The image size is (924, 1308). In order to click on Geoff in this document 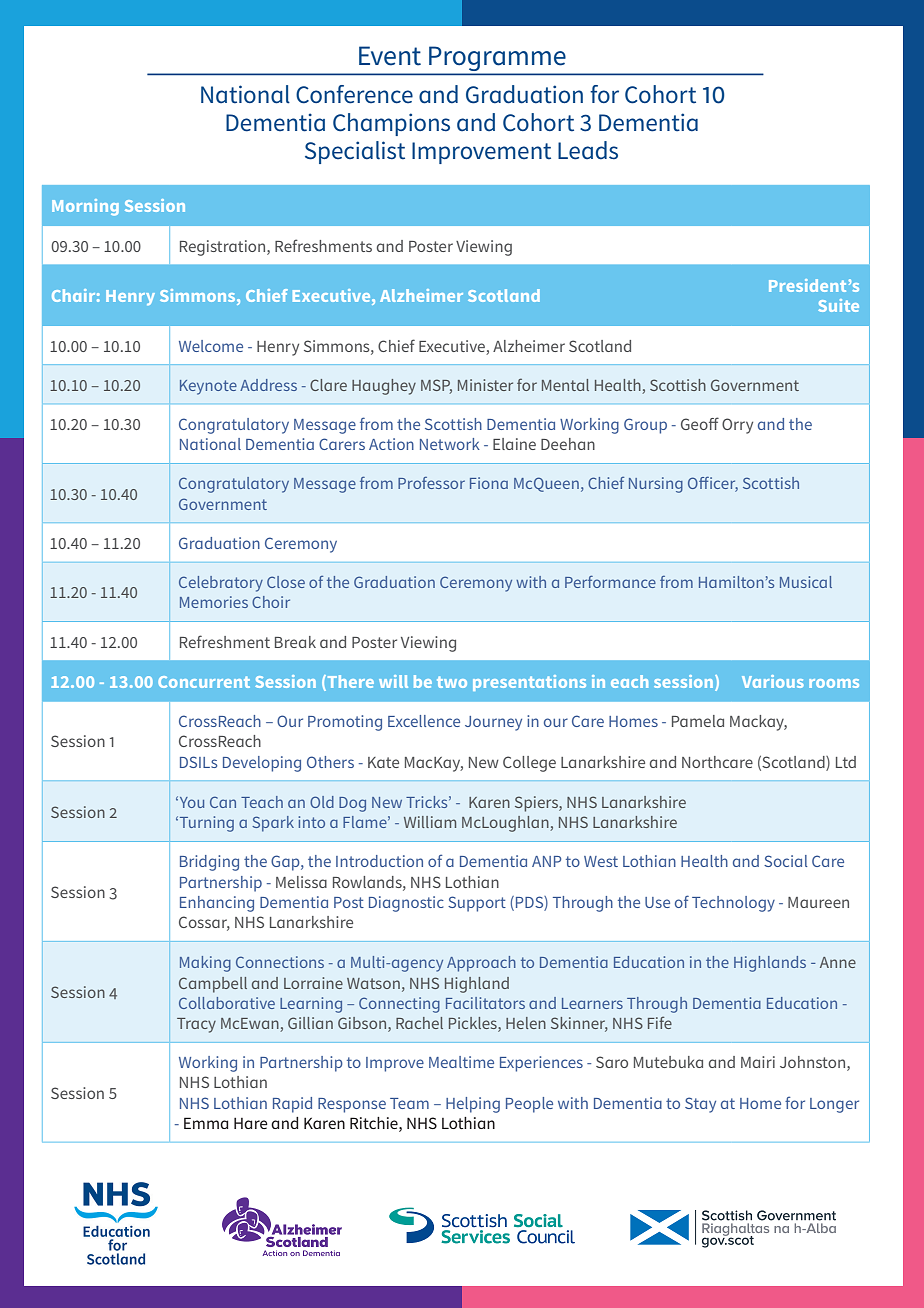, I will do `click(700, 423)`.
